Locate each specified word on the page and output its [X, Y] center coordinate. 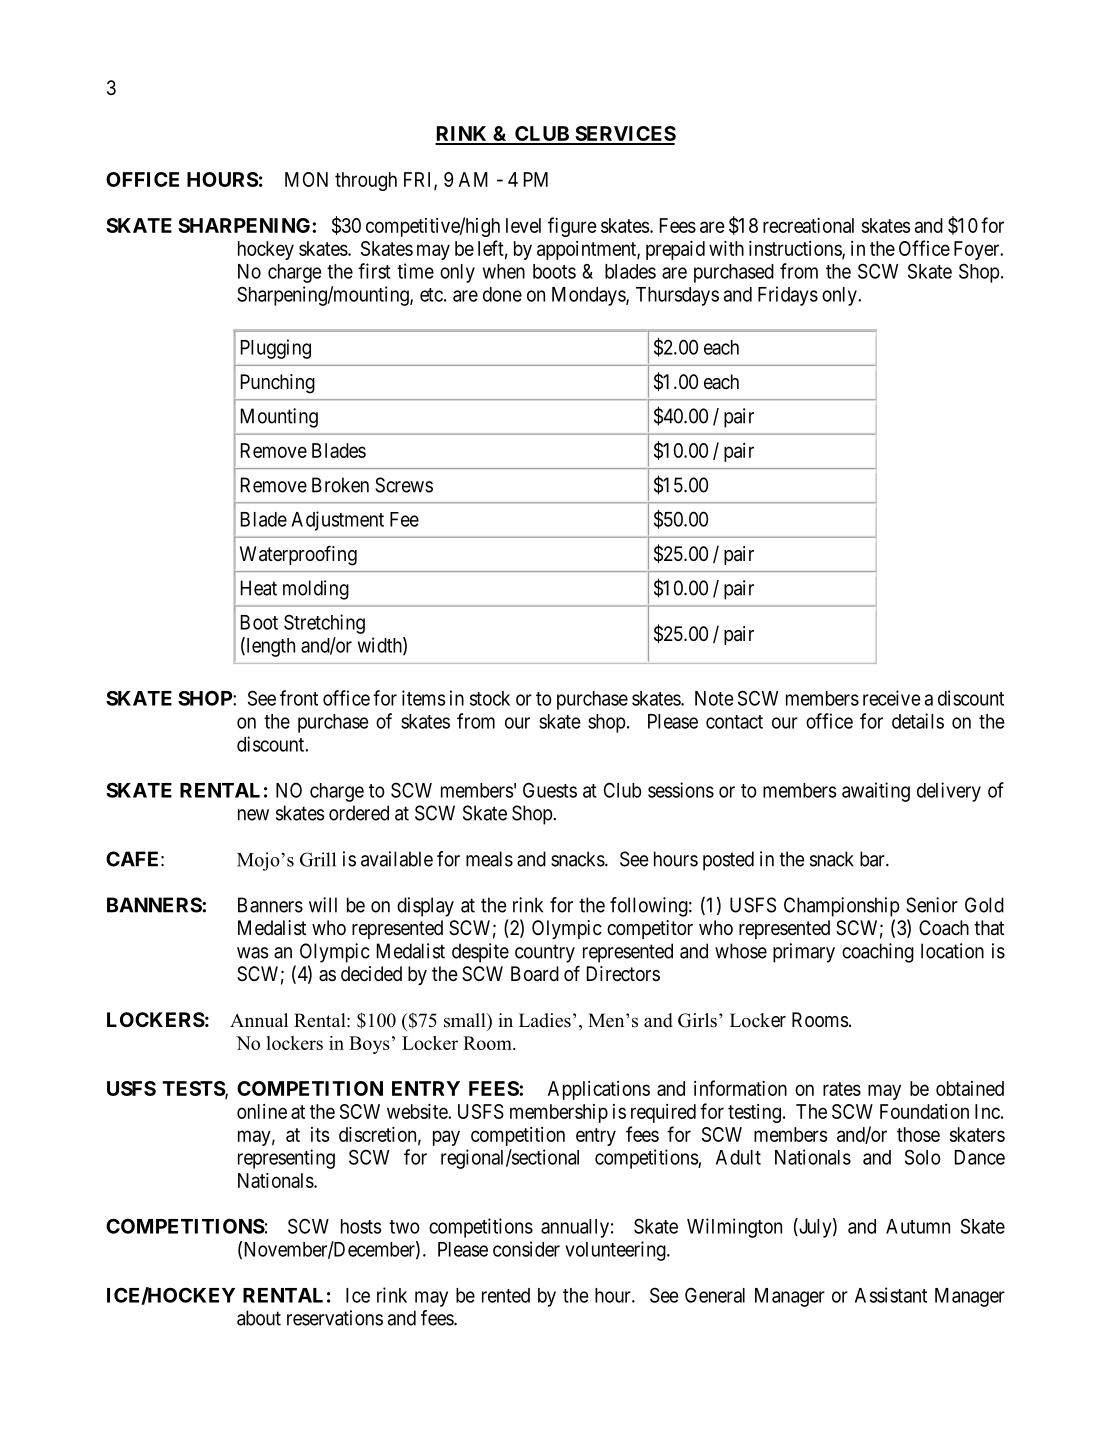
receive [891, 698]
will [323, 905]
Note [714, 698]
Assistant [891, 1295]
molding [316, 590]
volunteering [616, 1251]
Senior [932, 905]
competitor [650, 929]
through [366, 181]
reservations [335, 1318]
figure [572, 227]
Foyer [978, 250]
